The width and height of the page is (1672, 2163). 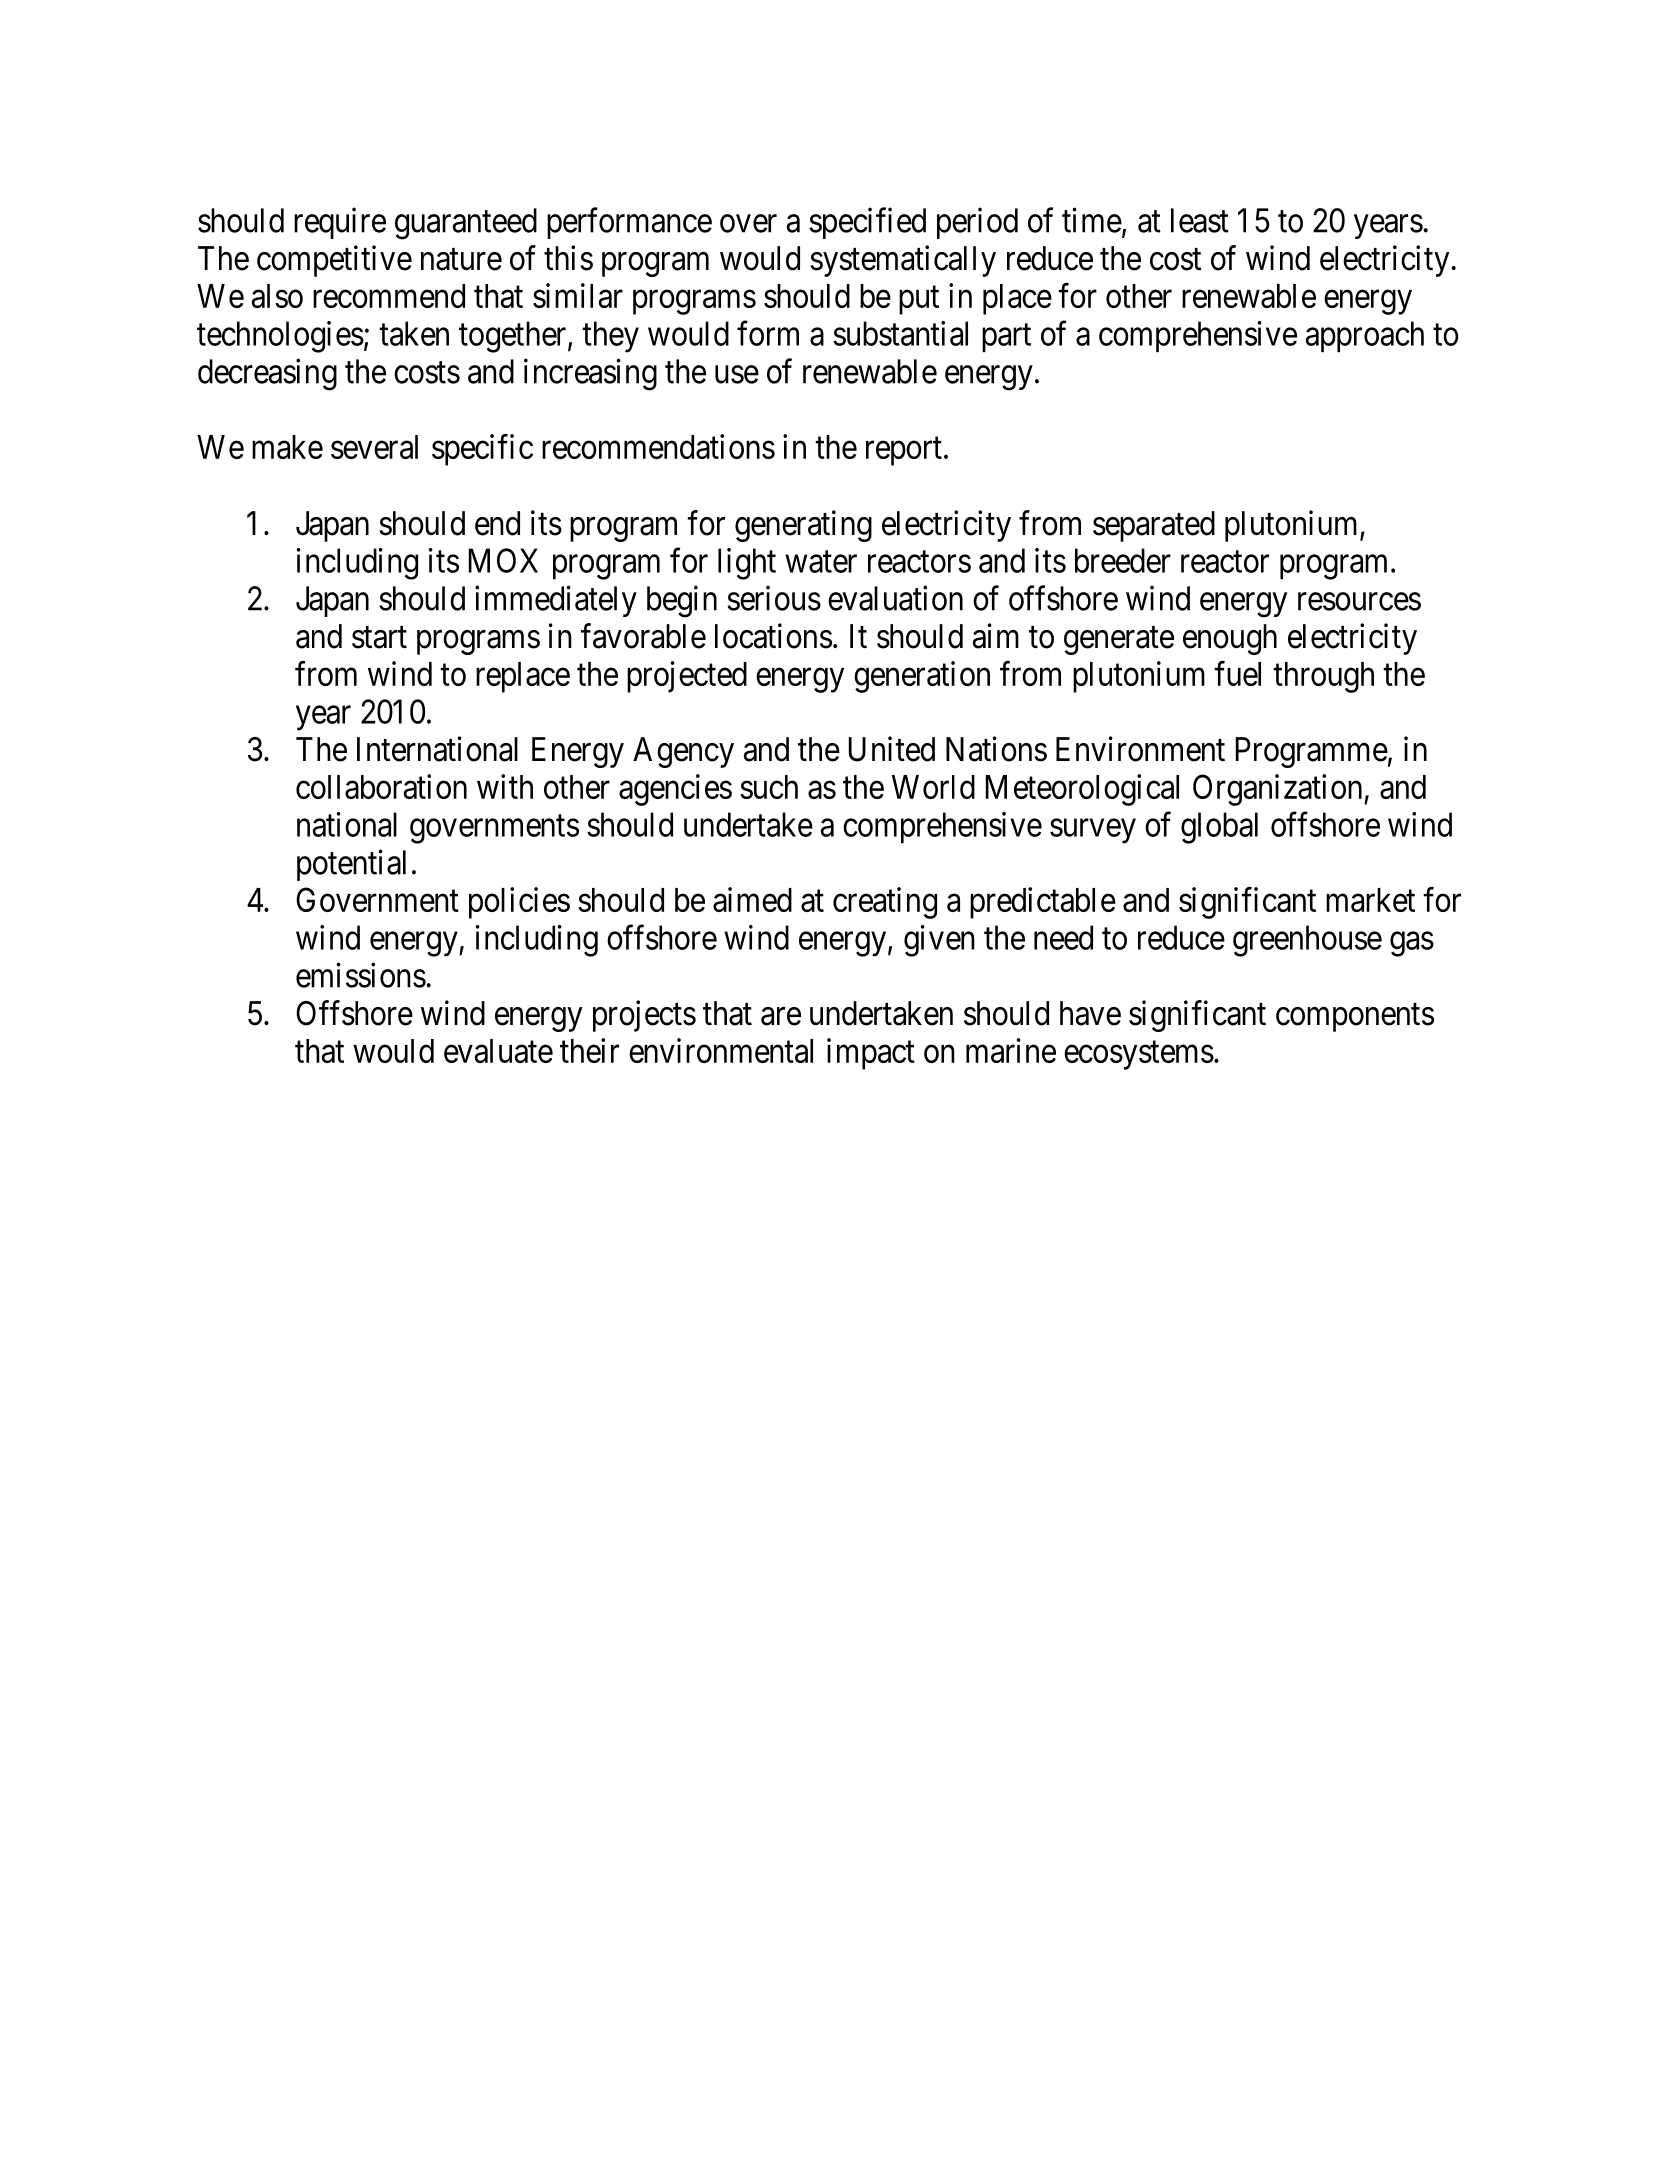 I want to click on competitive, so click(x=334, y=261).
